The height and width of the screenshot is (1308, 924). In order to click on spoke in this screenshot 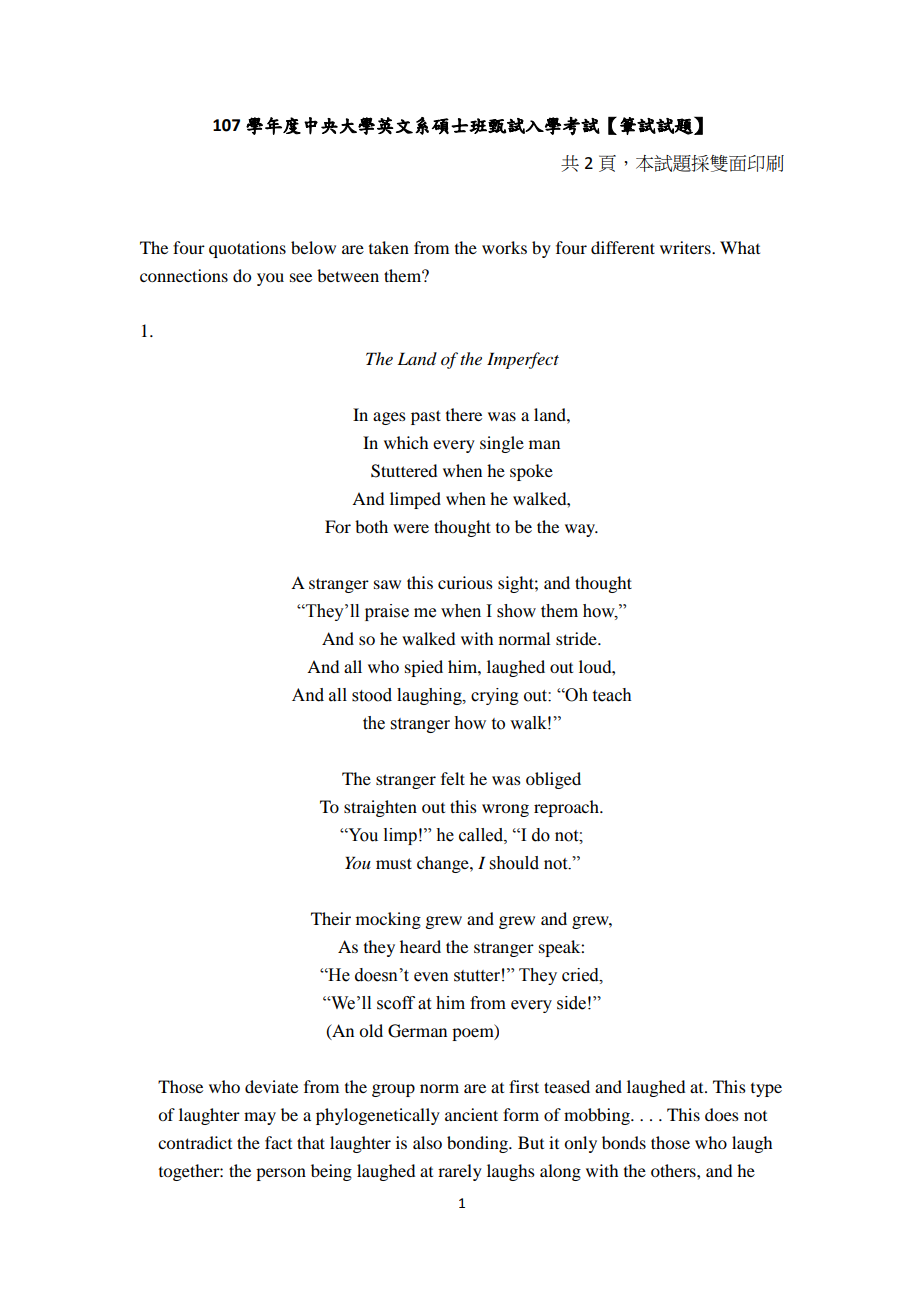, I will do `click(531, 472)`.
